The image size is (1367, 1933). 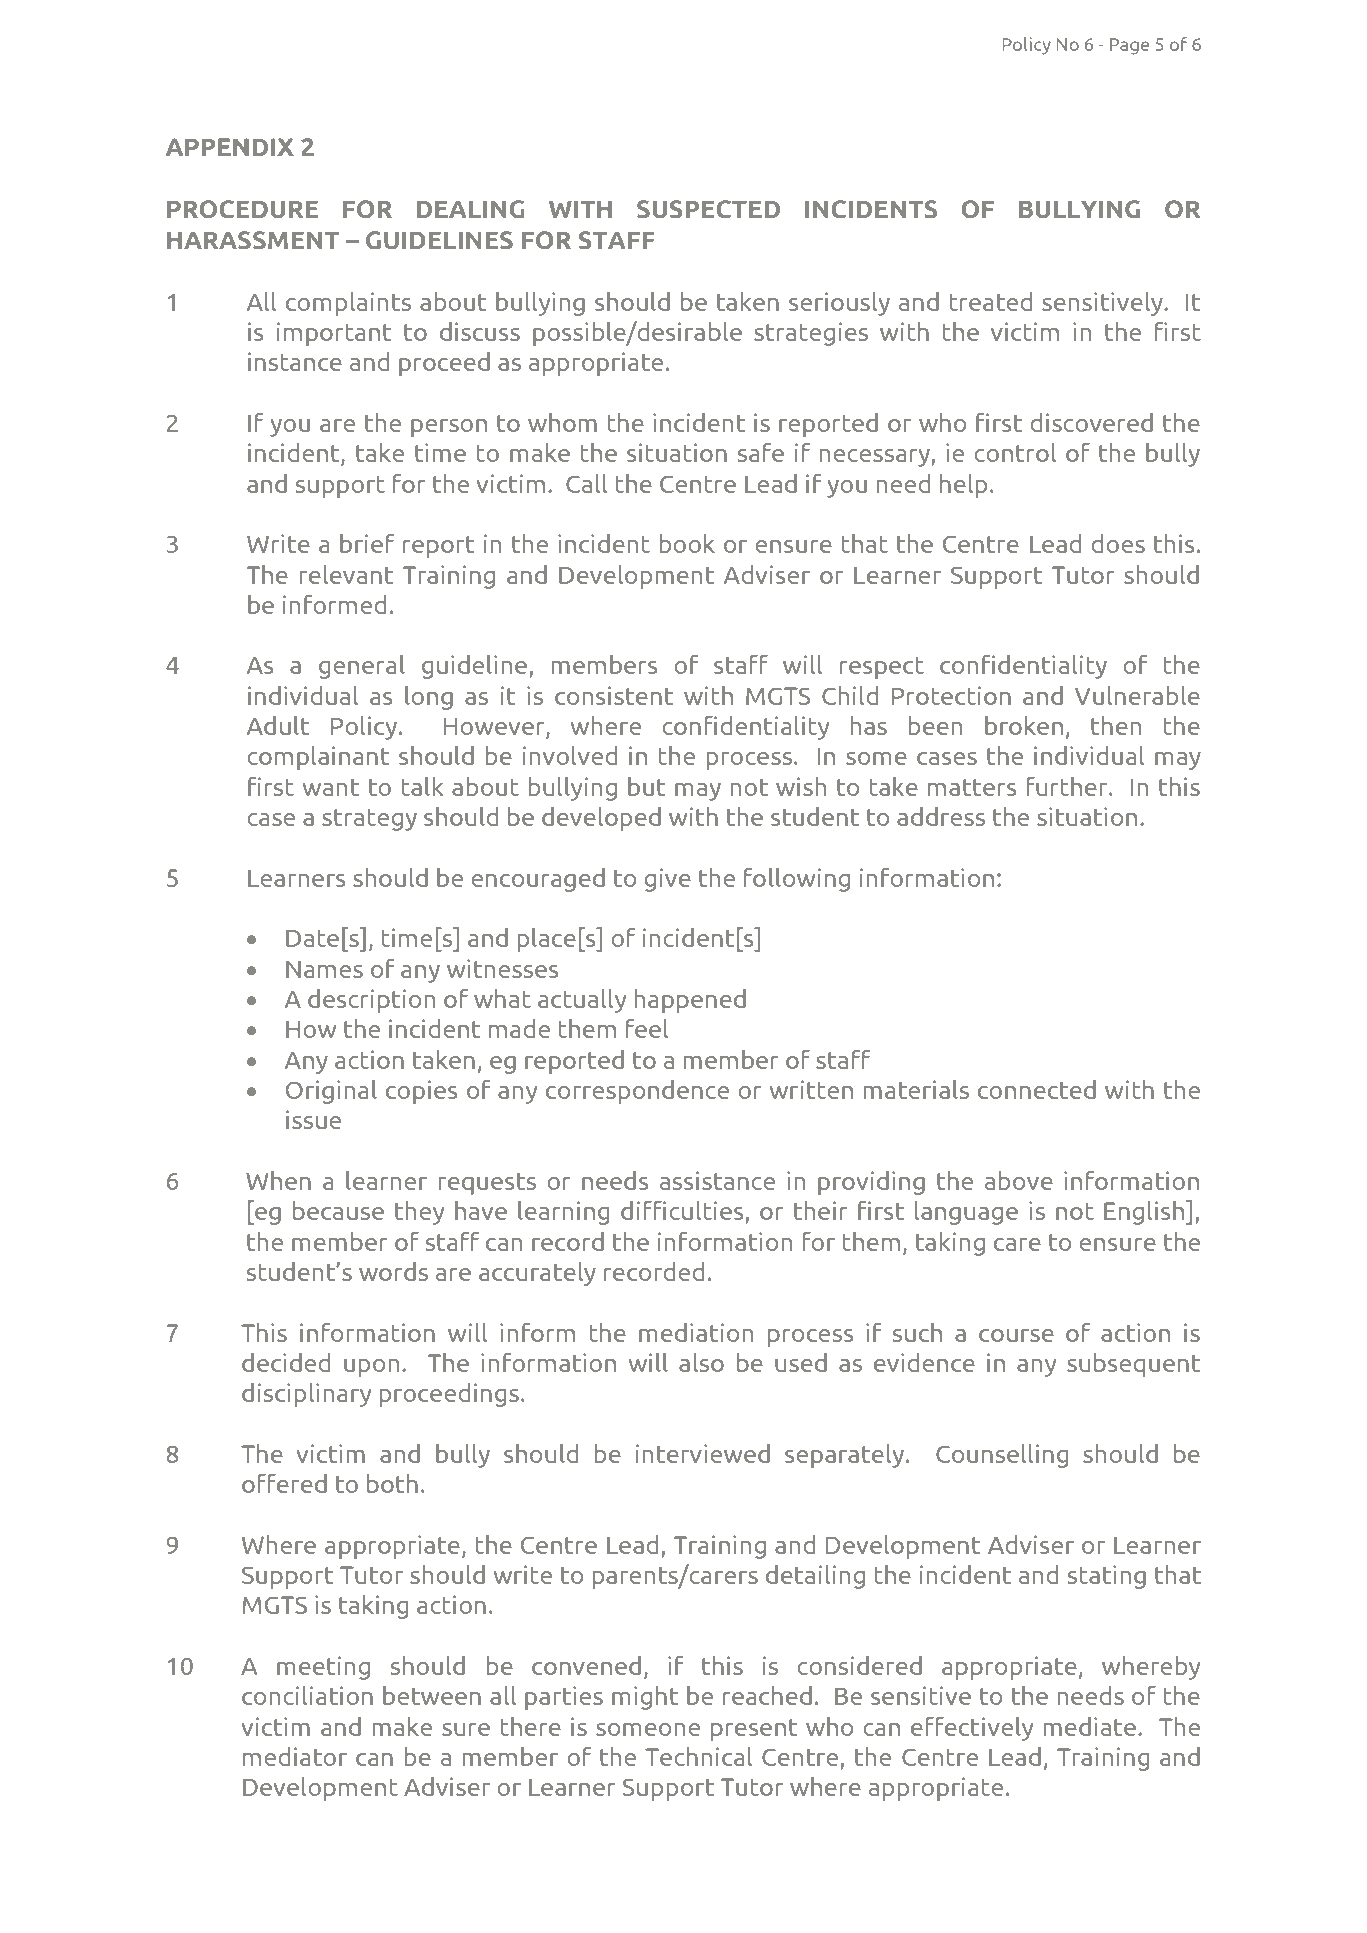 I want to click on APPENDIX, so click(x=230, y=147).
